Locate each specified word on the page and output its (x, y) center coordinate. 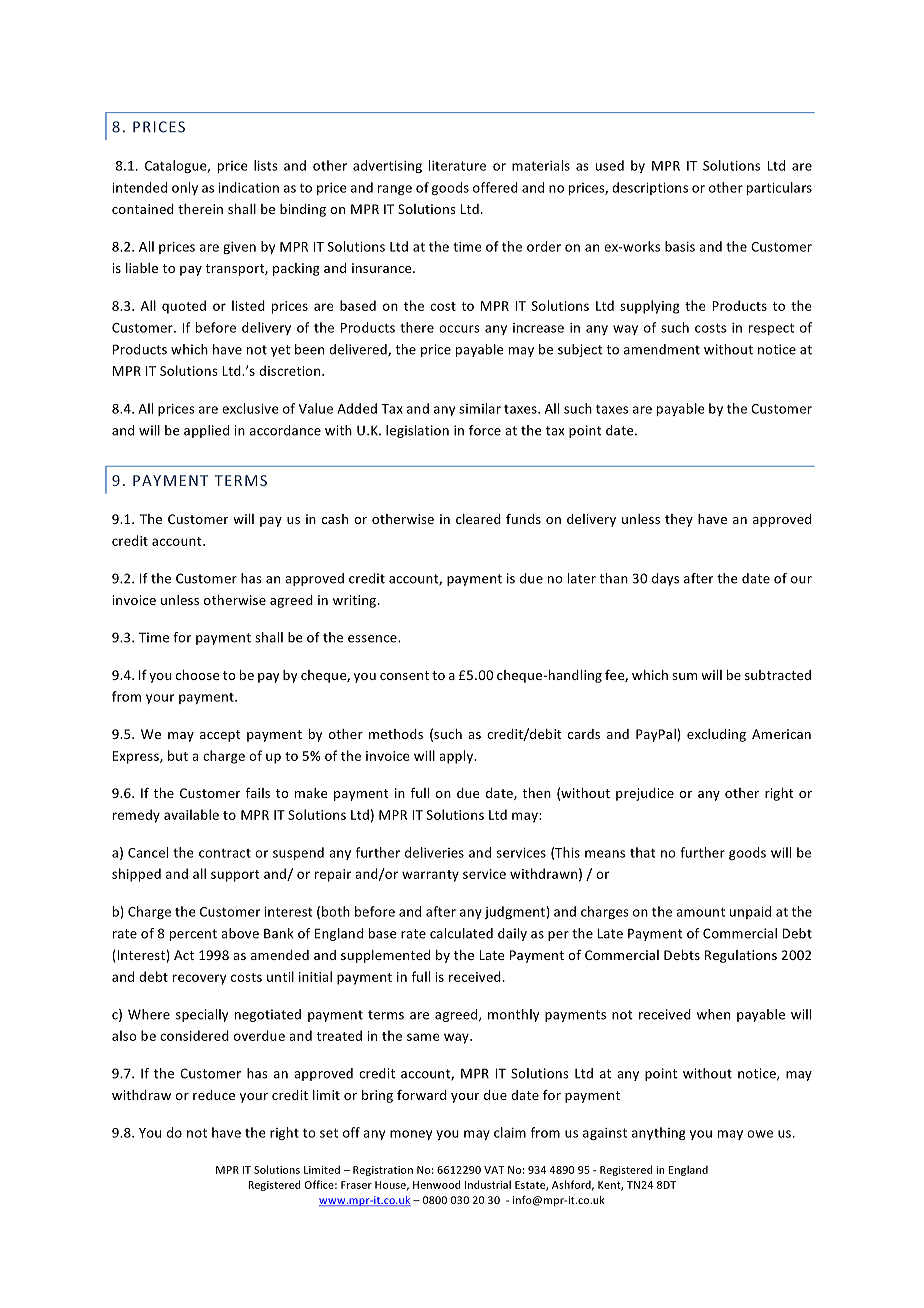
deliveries (434, 852)
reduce (214, 1095)
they (679, 520)
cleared (478, 519)
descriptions (650, 188)
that (642, 852)
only (185, 188)
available (191, 814)
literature (457, 165)
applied (206, 431)
